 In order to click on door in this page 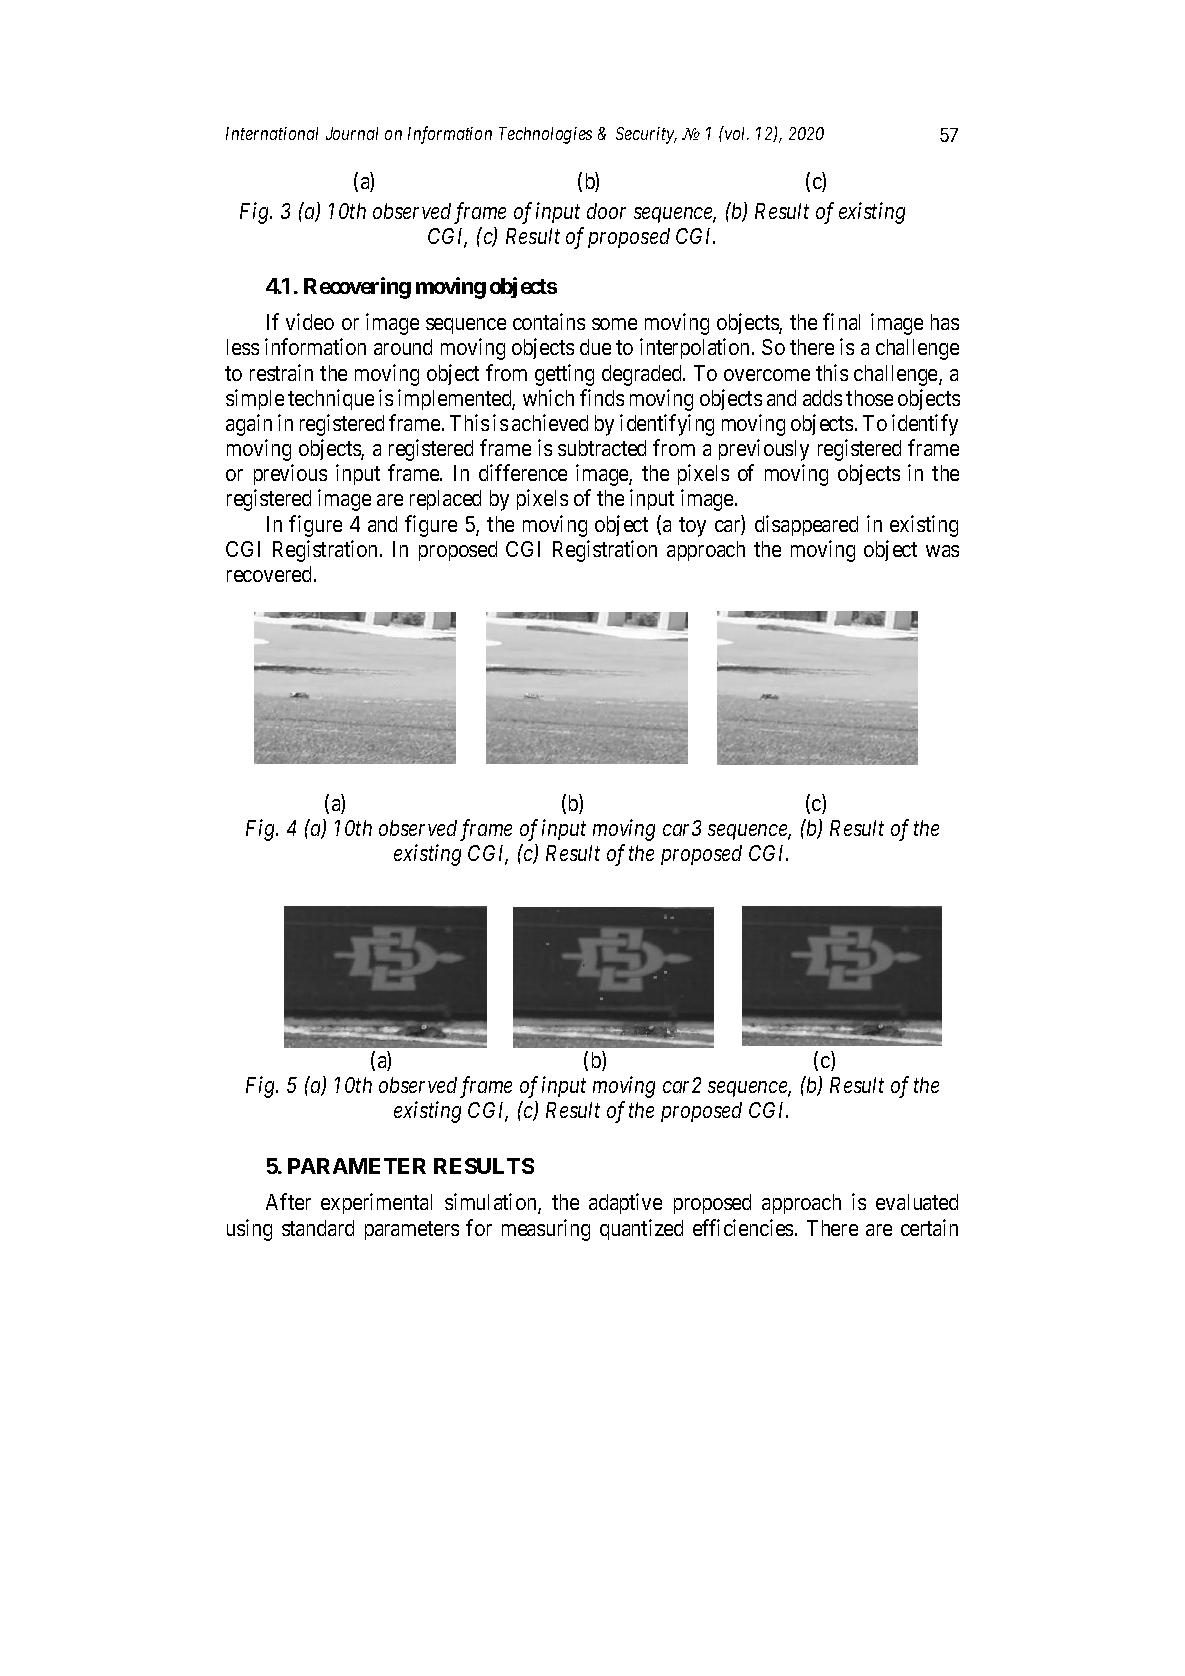, I will do `click(606, 211)`.
